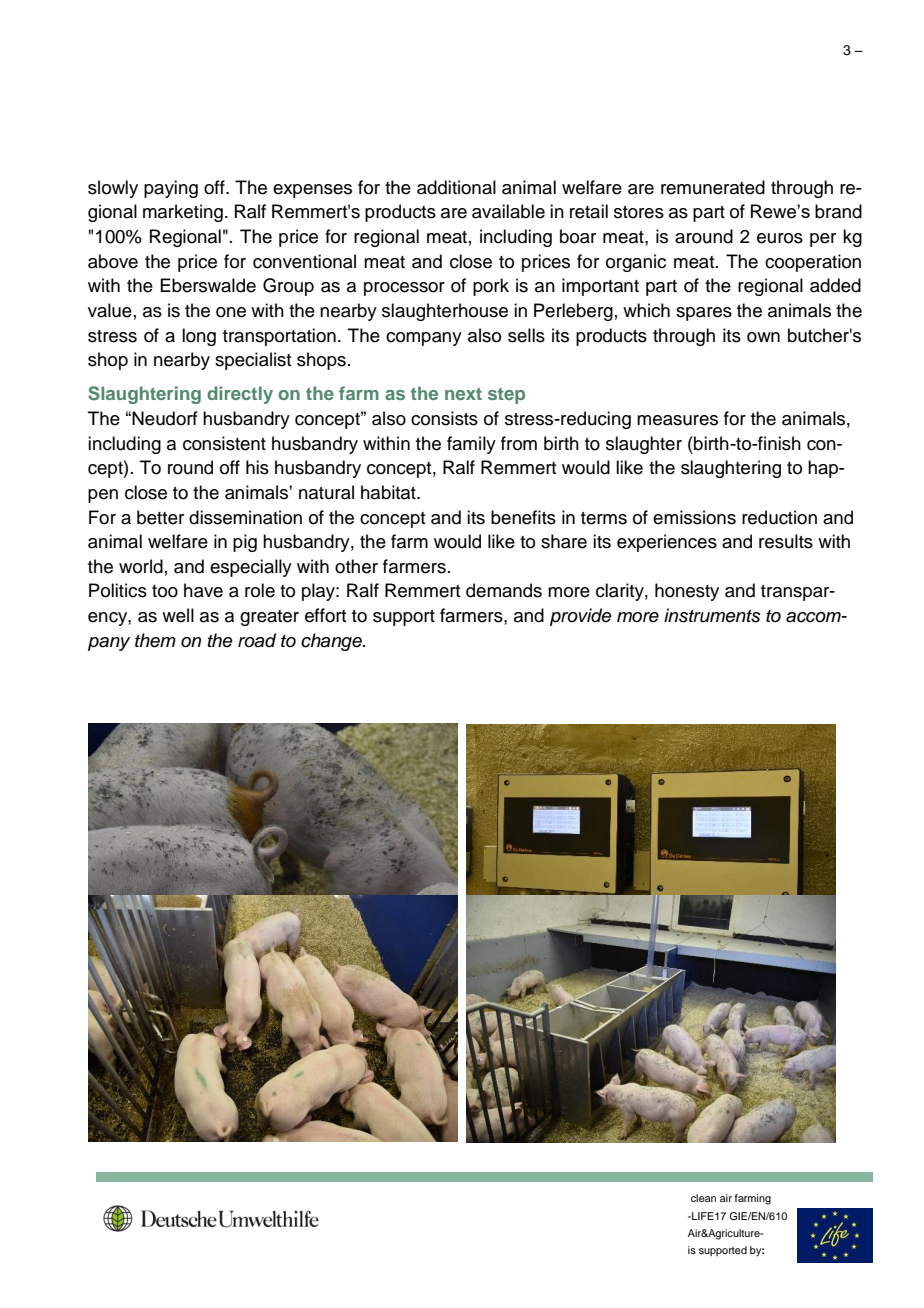 This screenshot has height=1308, width=924. I want to click on available, so click(508, 211).
